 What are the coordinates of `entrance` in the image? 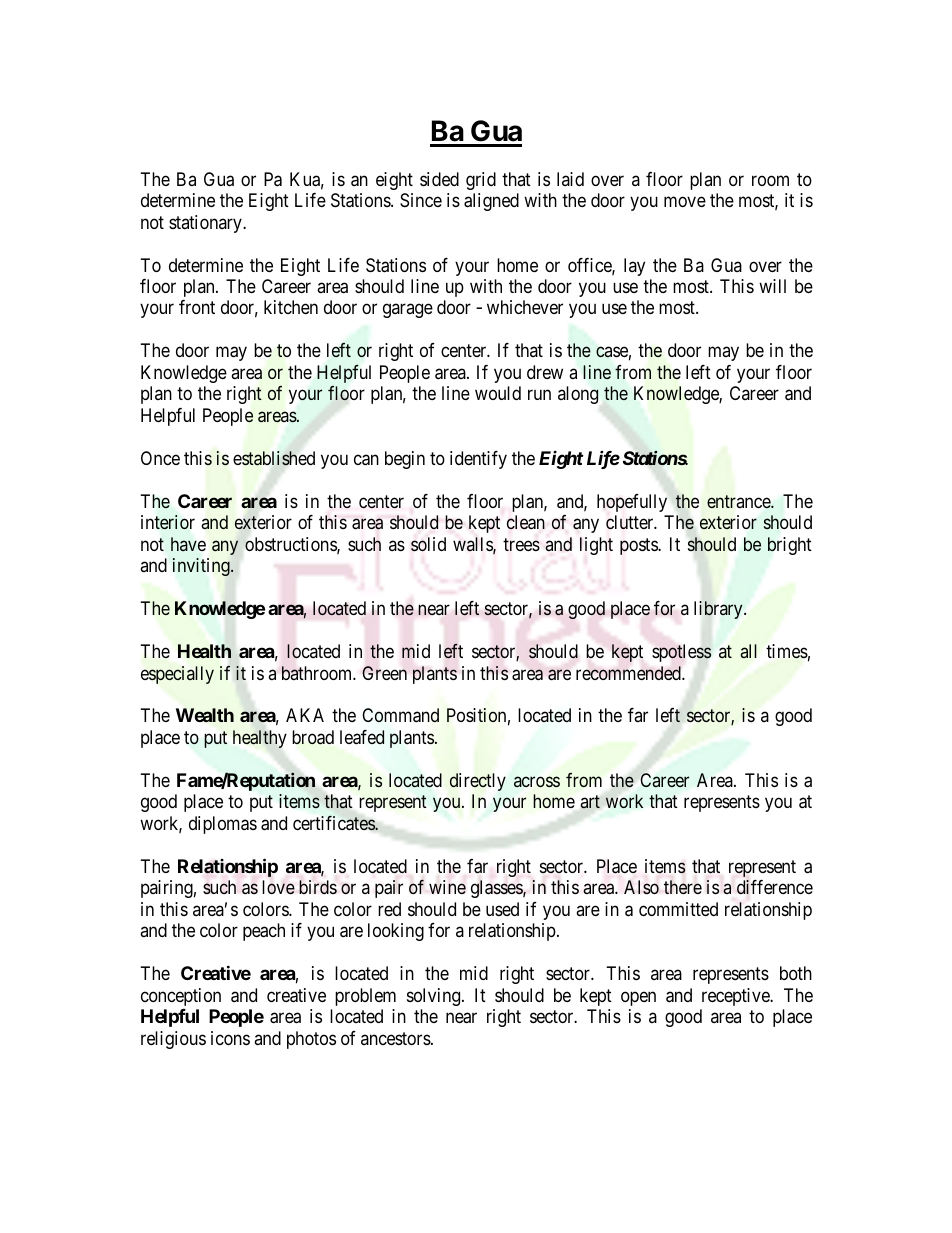 It's located at (739, 501).
